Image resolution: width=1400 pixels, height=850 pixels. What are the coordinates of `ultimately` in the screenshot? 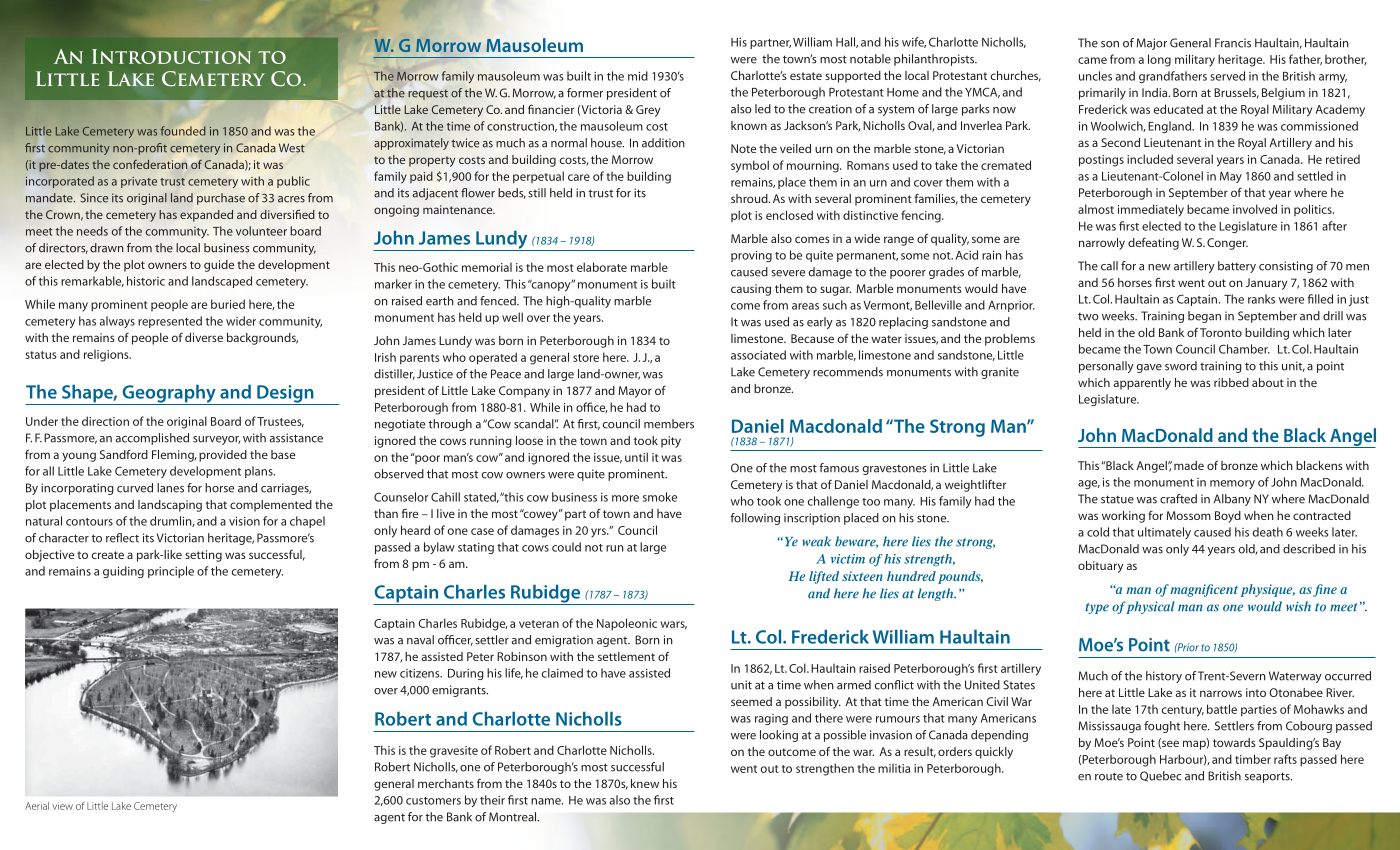 It's located at (1164, 533).
